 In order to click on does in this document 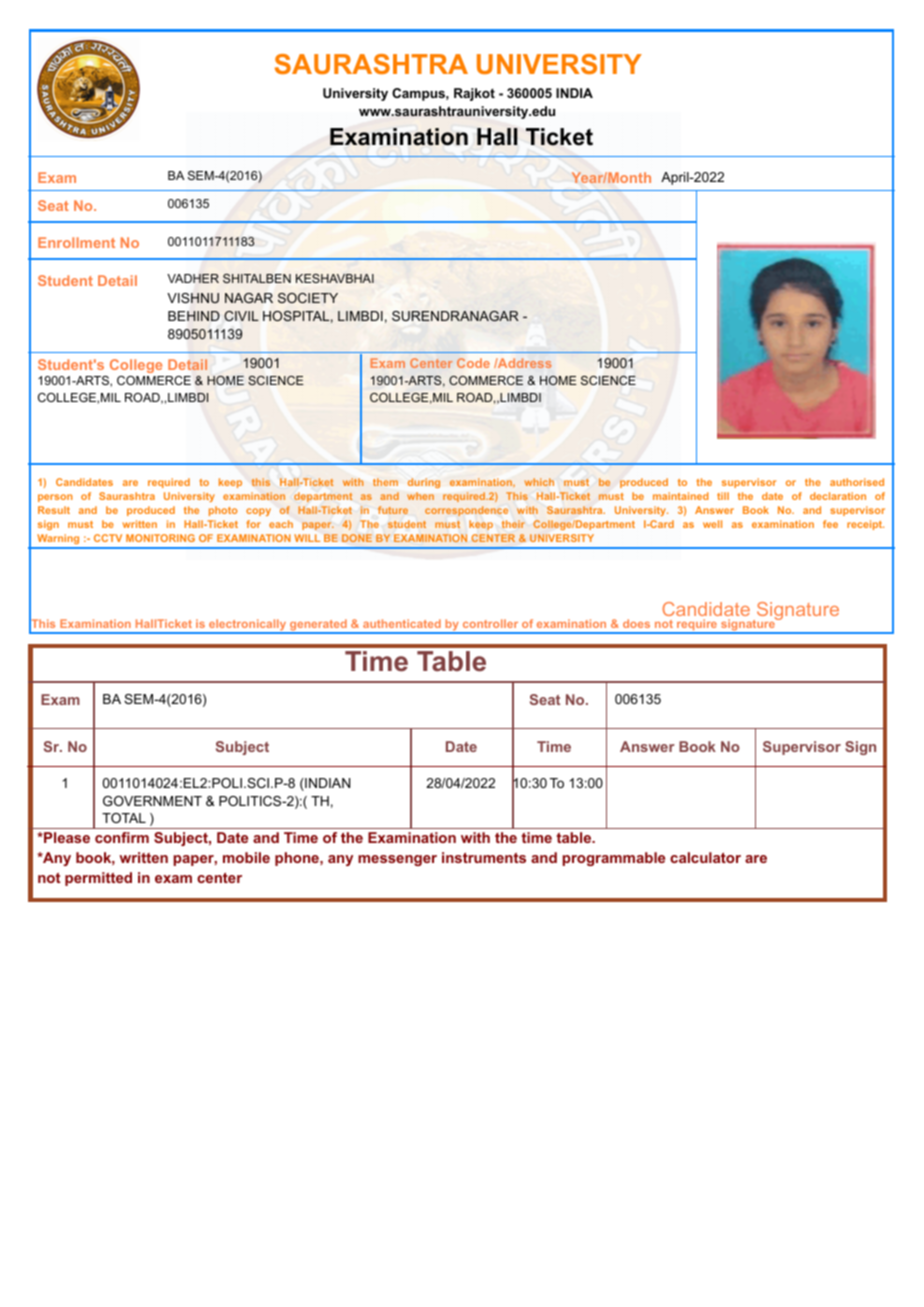, I will do `click(636, 623)`.
